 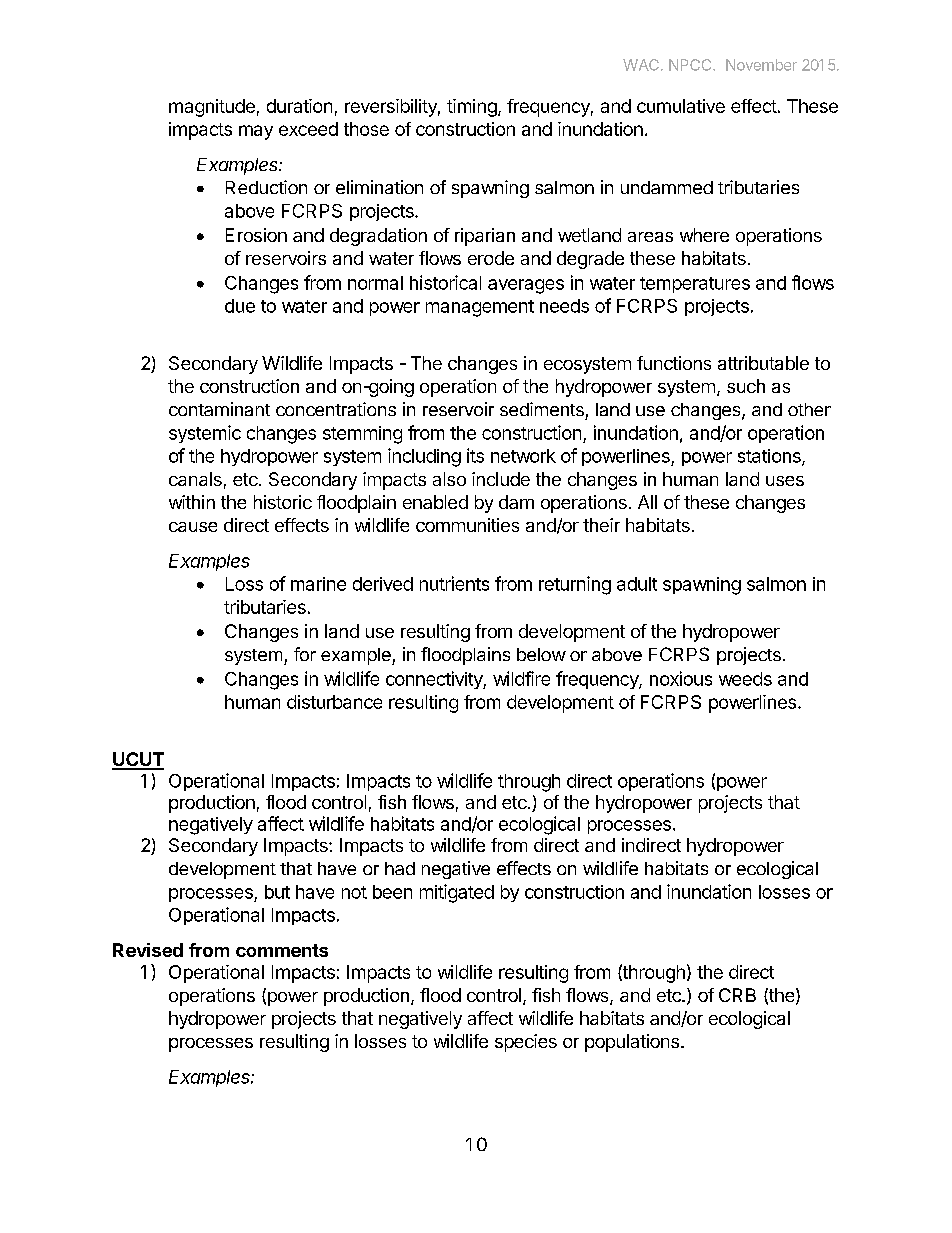 I want to click on cause, so click(x=193, y=527).
